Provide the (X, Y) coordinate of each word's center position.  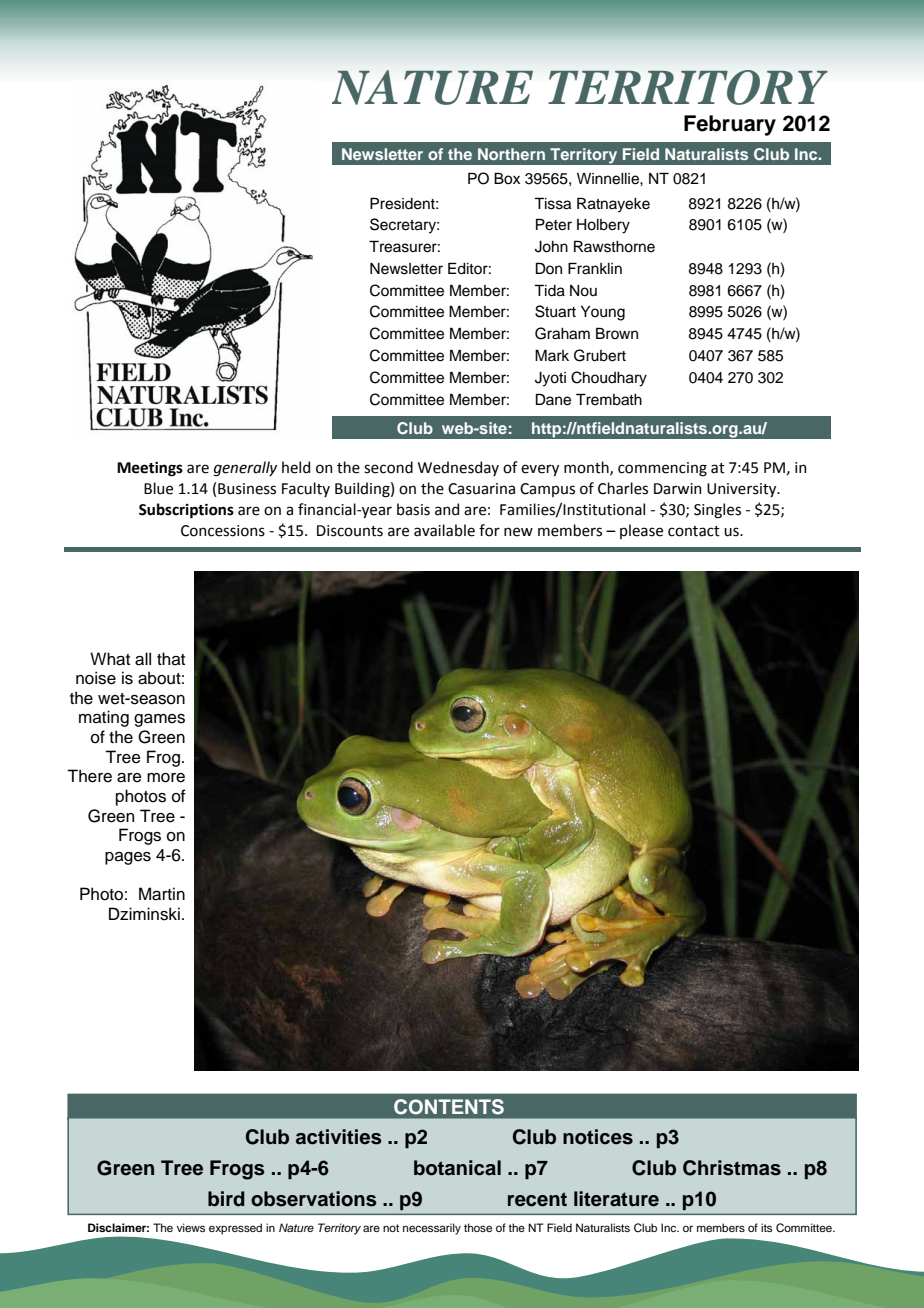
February (730, 125)
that (171, 659)
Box (507, 178)
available (444, 530)
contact (694, 531)
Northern (511, 154)
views (191, 1227)
